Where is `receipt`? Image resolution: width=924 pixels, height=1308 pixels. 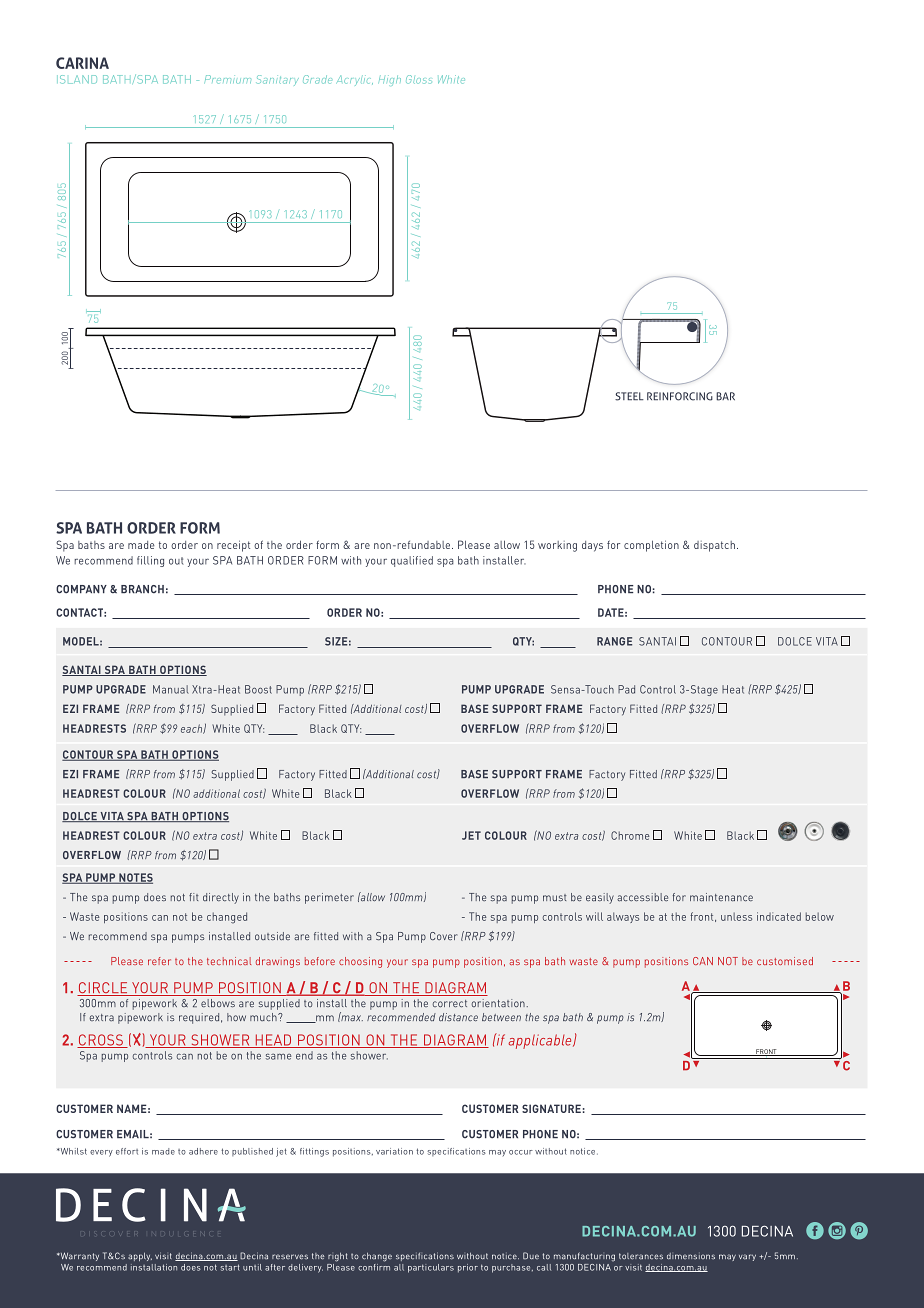 receipt is located at coordinates (233, 546).
